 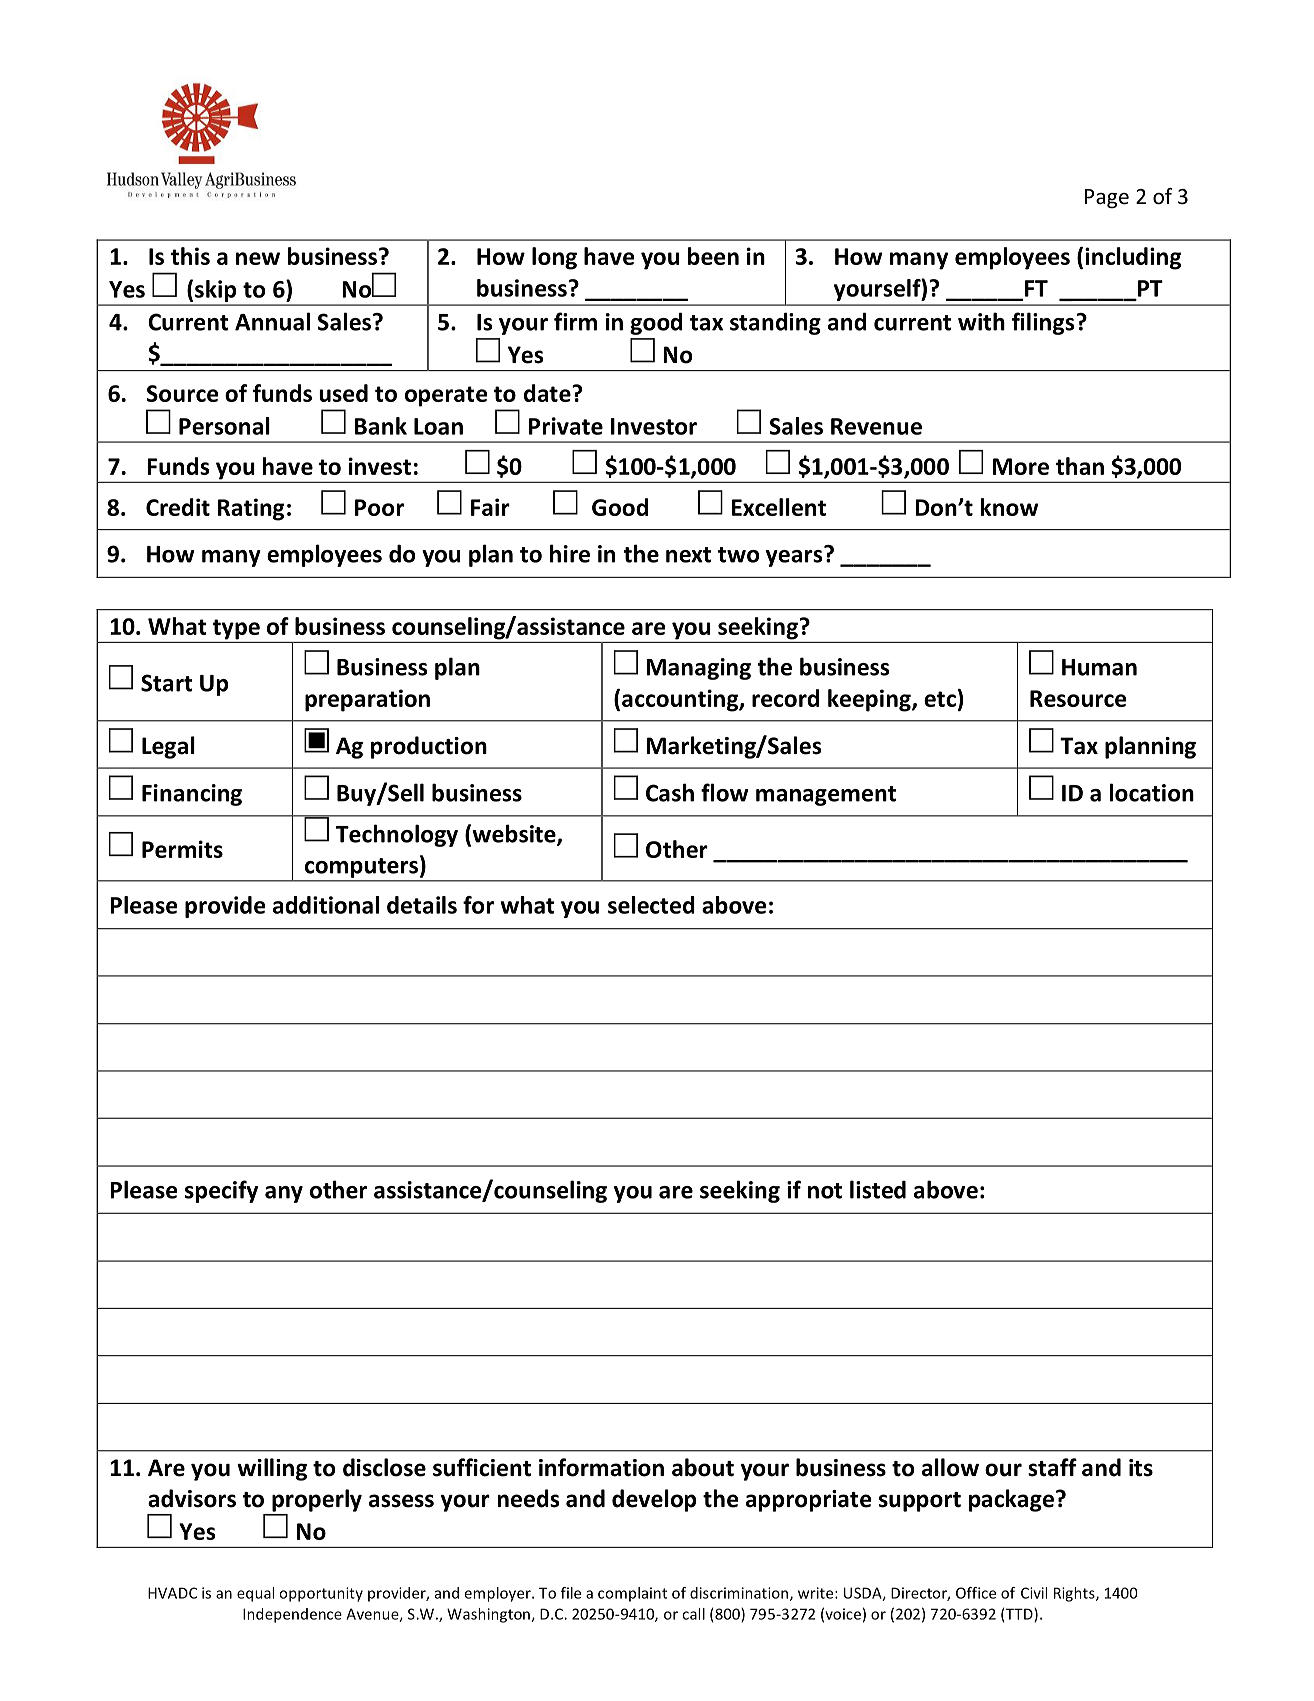 What do you see at coordinates (878, 1189) in the page?
I see `listed` at bounding box center [878, 1189].
